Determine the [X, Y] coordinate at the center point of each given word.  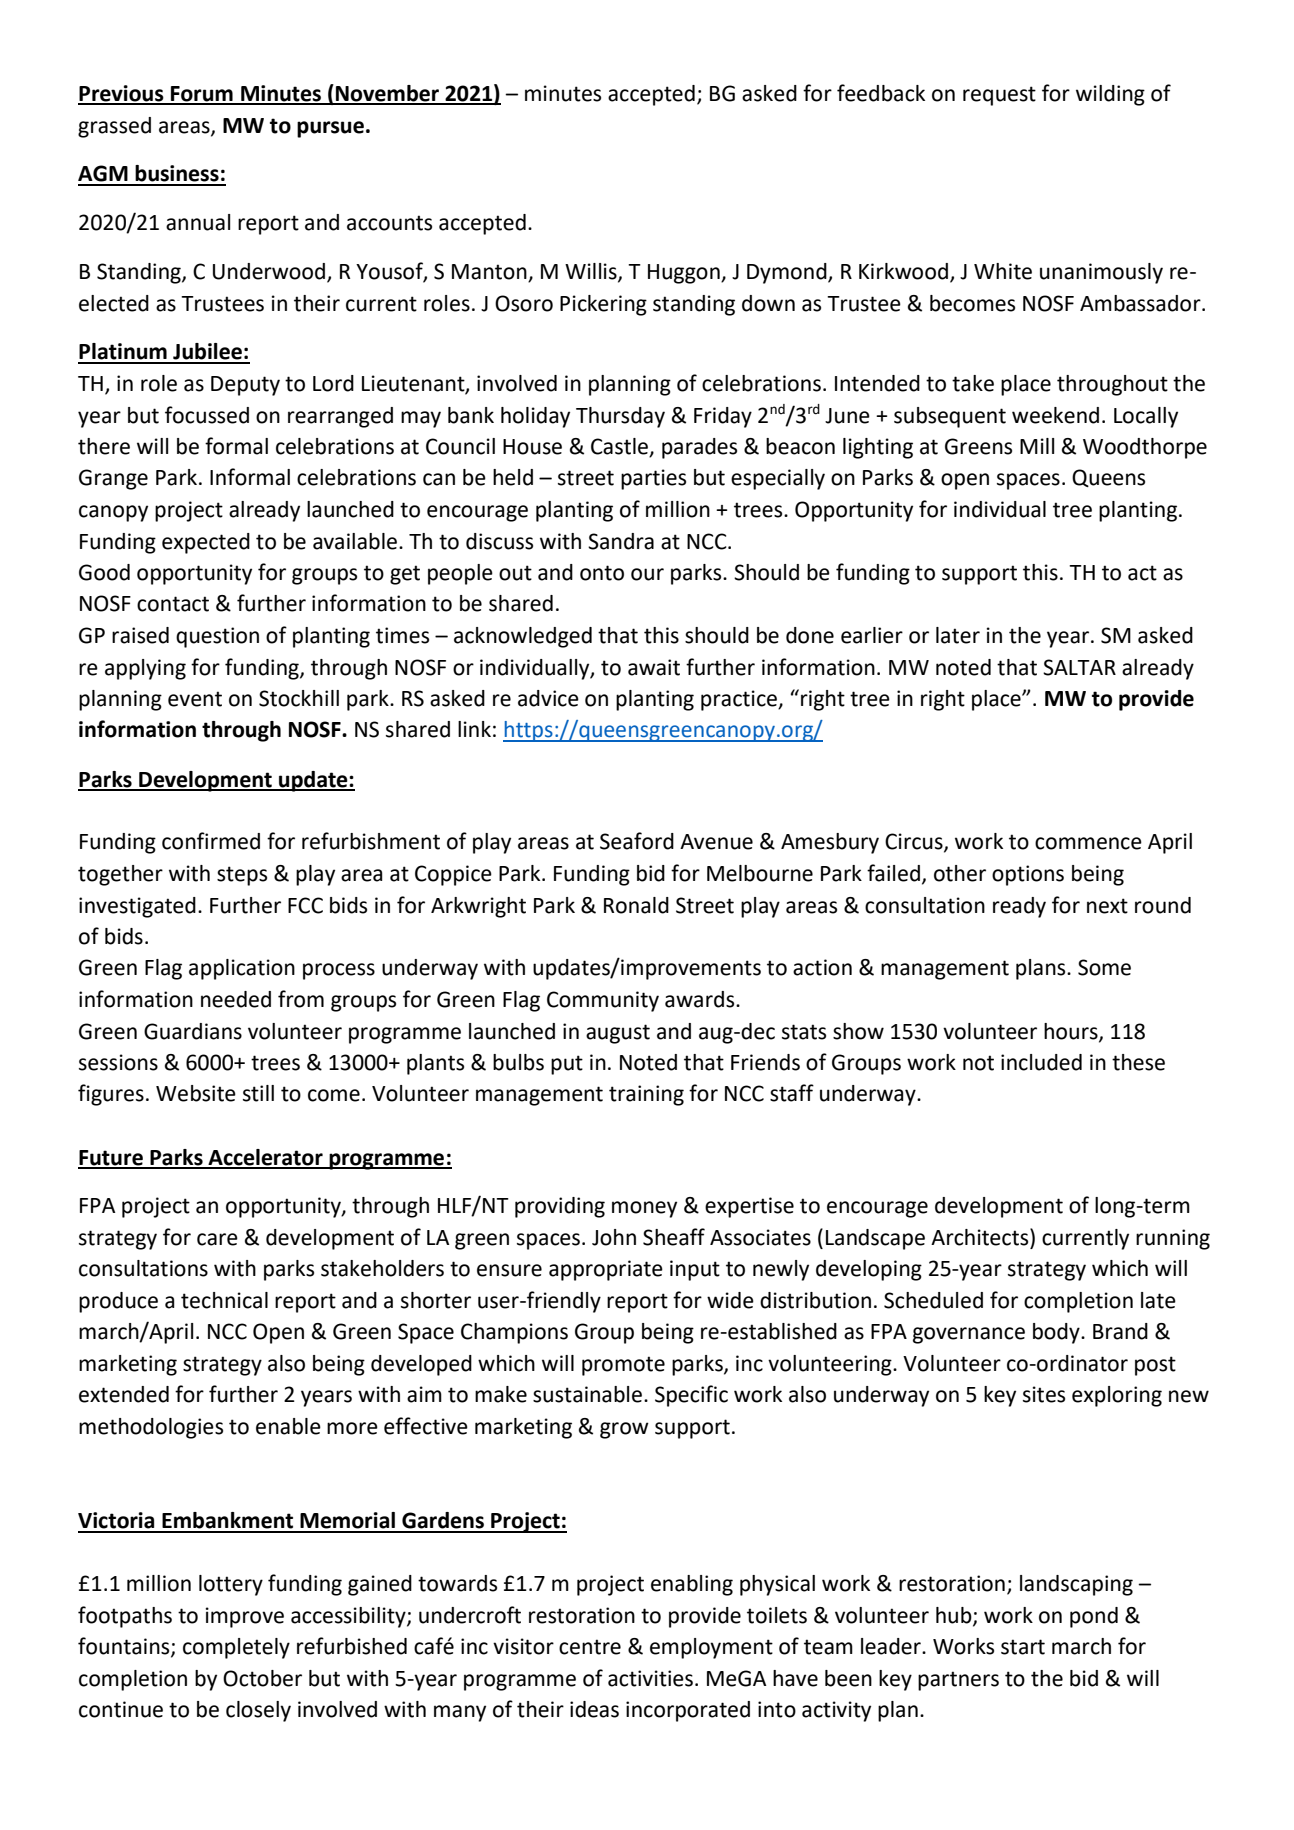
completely [236, 1648]
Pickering [603, 305]
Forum [202, 95]
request [999, 96]
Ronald [636, 905]
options [1028, 875]
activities [650, 1678]
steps [242, 876]
